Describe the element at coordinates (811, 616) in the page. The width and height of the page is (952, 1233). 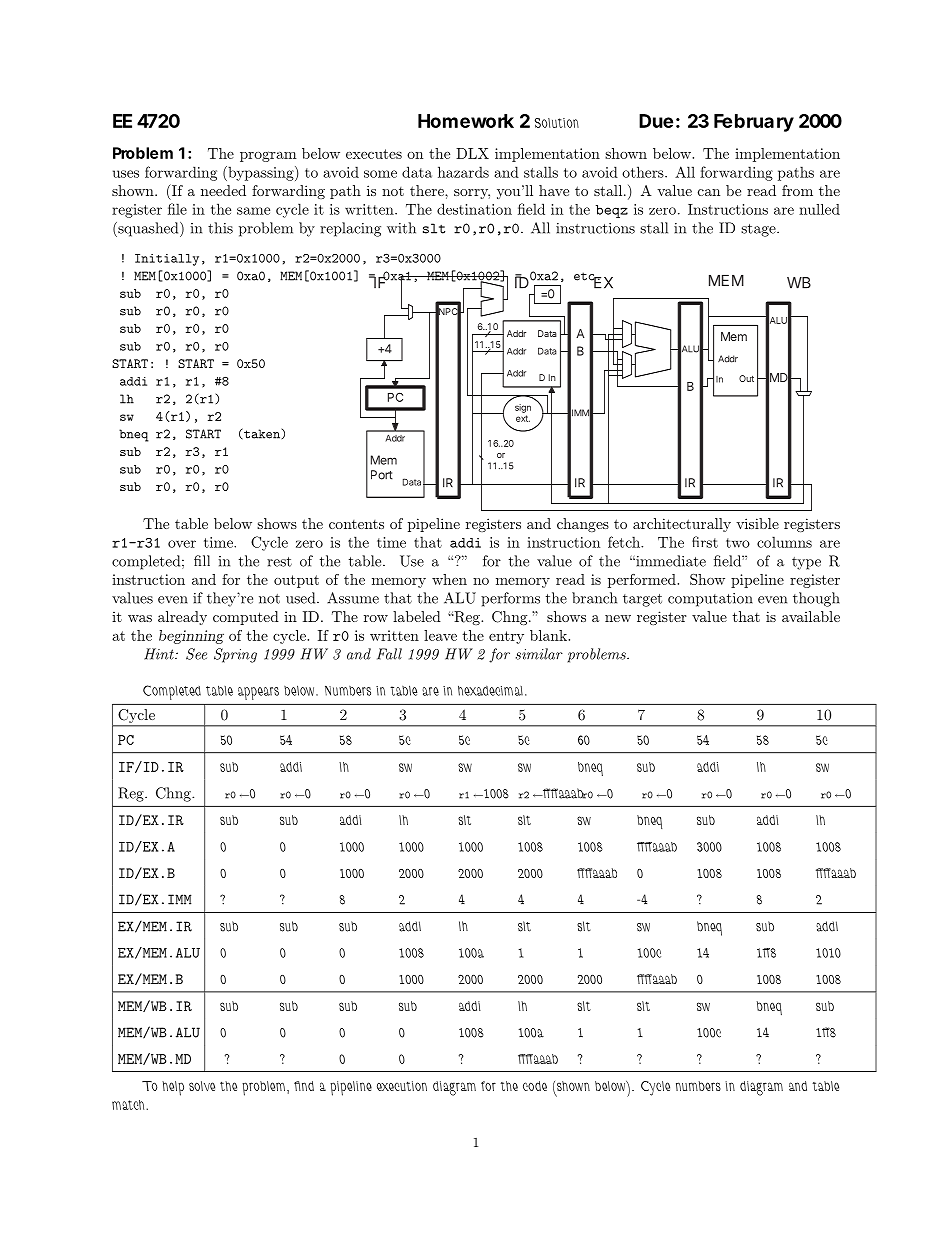
I see `available` at that location.
